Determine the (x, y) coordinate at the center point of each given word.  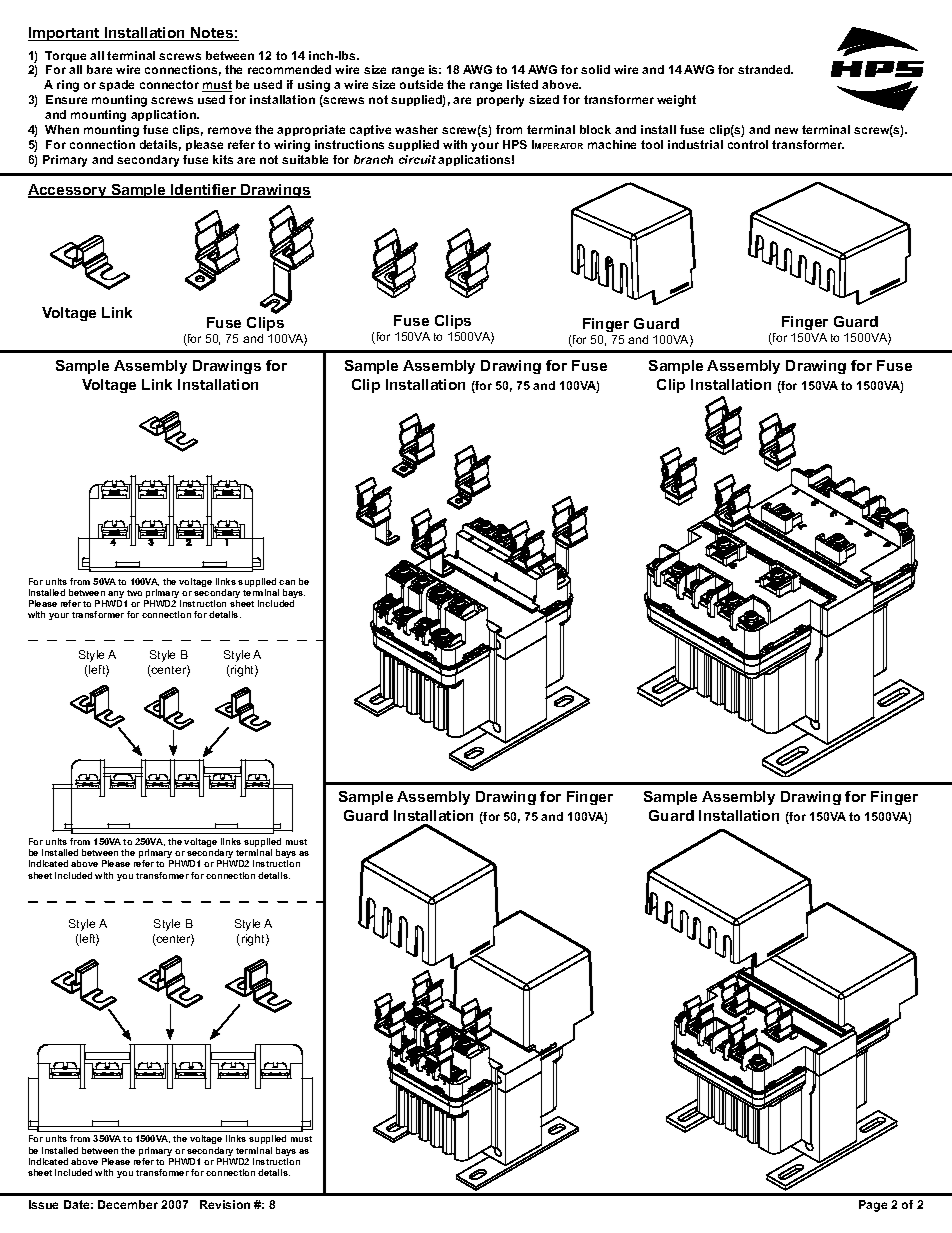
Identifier (204, 191)
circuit (417, 159)
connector (169, 84)
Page (873, 1206)
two (134, 593)
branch (373, 159)
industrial (695, 144)
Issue (43, 1204)
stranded (765, 69)
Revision (225, 1204)
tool (652, 144)
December (128, 1204)
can (287, 582)
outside (421, 84)
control (748, 144)
